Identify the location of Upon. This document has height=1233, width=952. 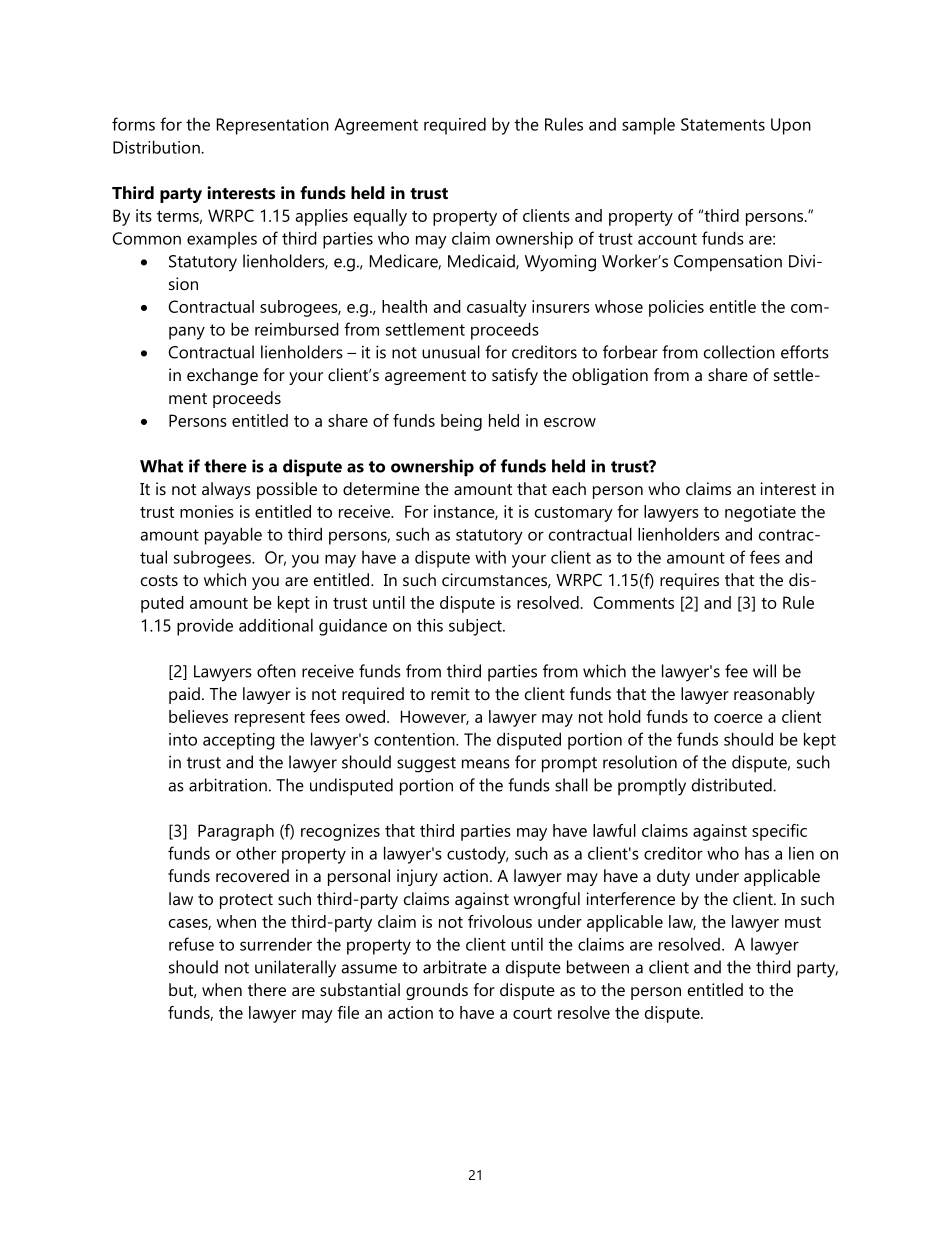
(791, 126).
